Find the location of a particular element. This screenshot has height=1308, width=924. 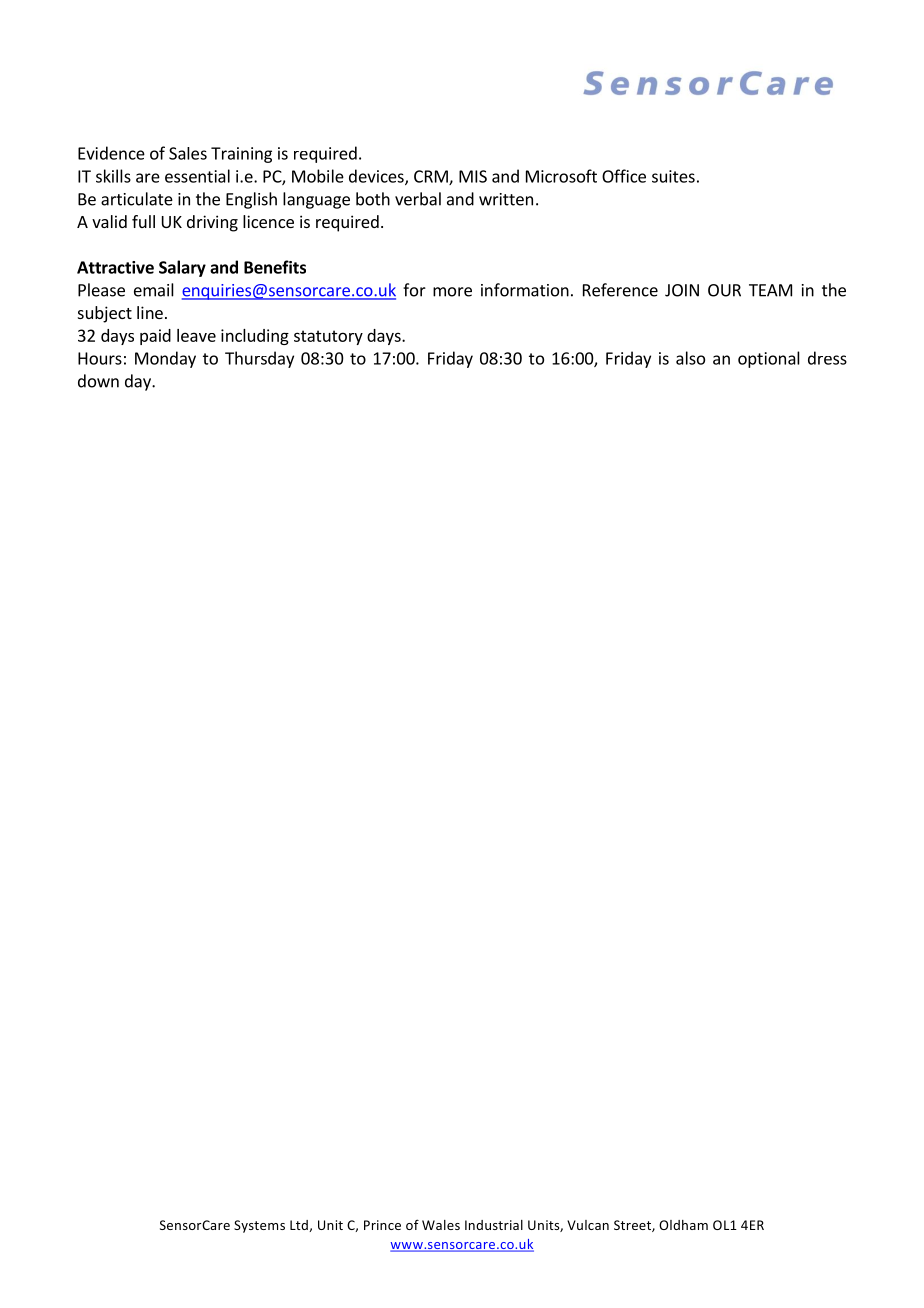

Wales is located at coordinates (441, 1225).
